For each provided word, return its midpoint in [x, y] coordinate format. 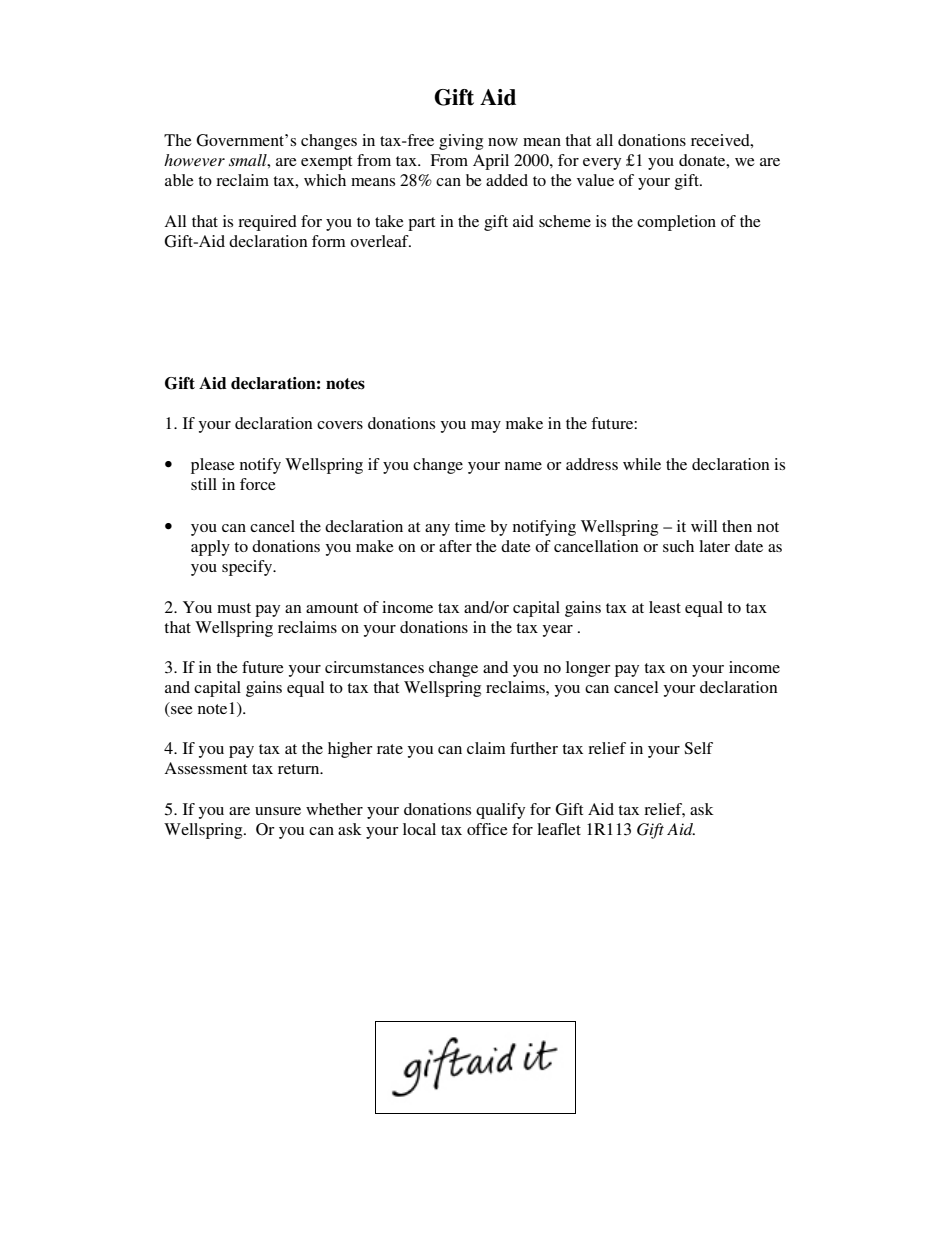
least [665, 607]
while [642, 464]
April [491, 162]
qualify [500, 811]
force [258, 484]
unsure [278, 811]
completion [676, 223]
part [421, 224]
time [470, 526]
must [234, 608]
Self [698, 748]
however [194, 160]
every [602, 164]
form [329, 241]
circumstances [374, 667]
